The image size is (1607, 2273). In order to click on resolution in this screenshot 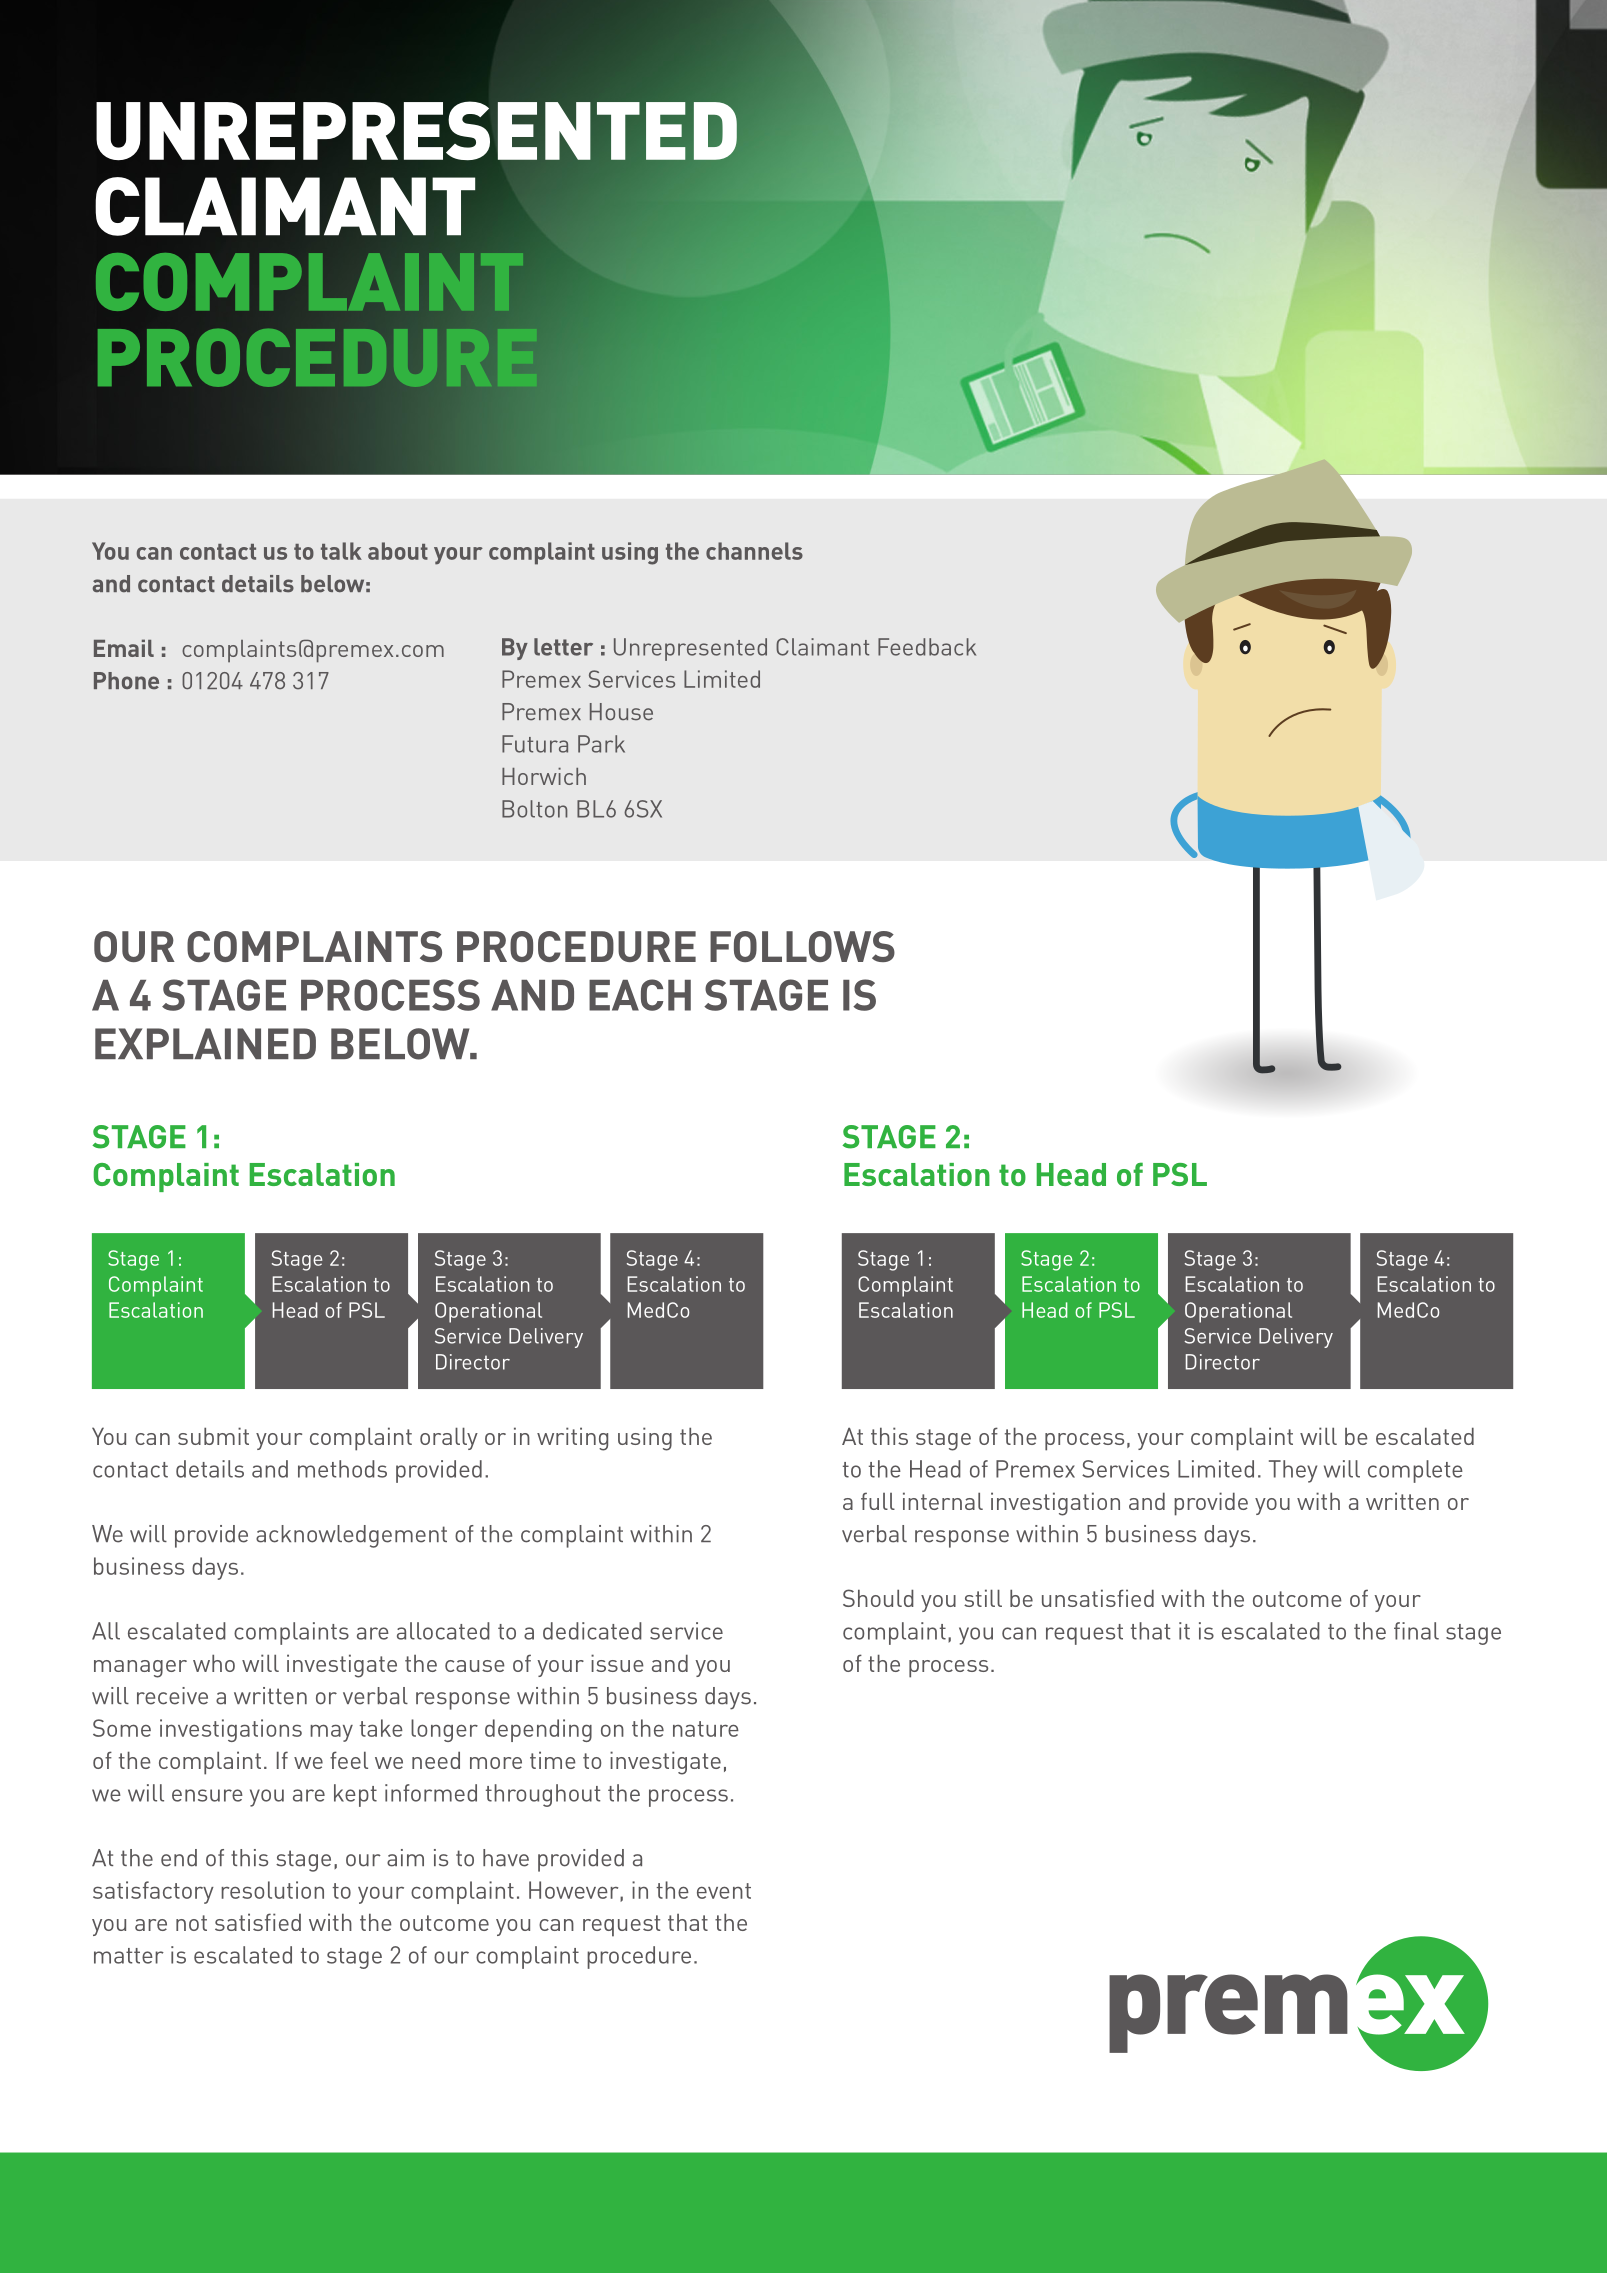, I will do `click(272, 1890)`.
